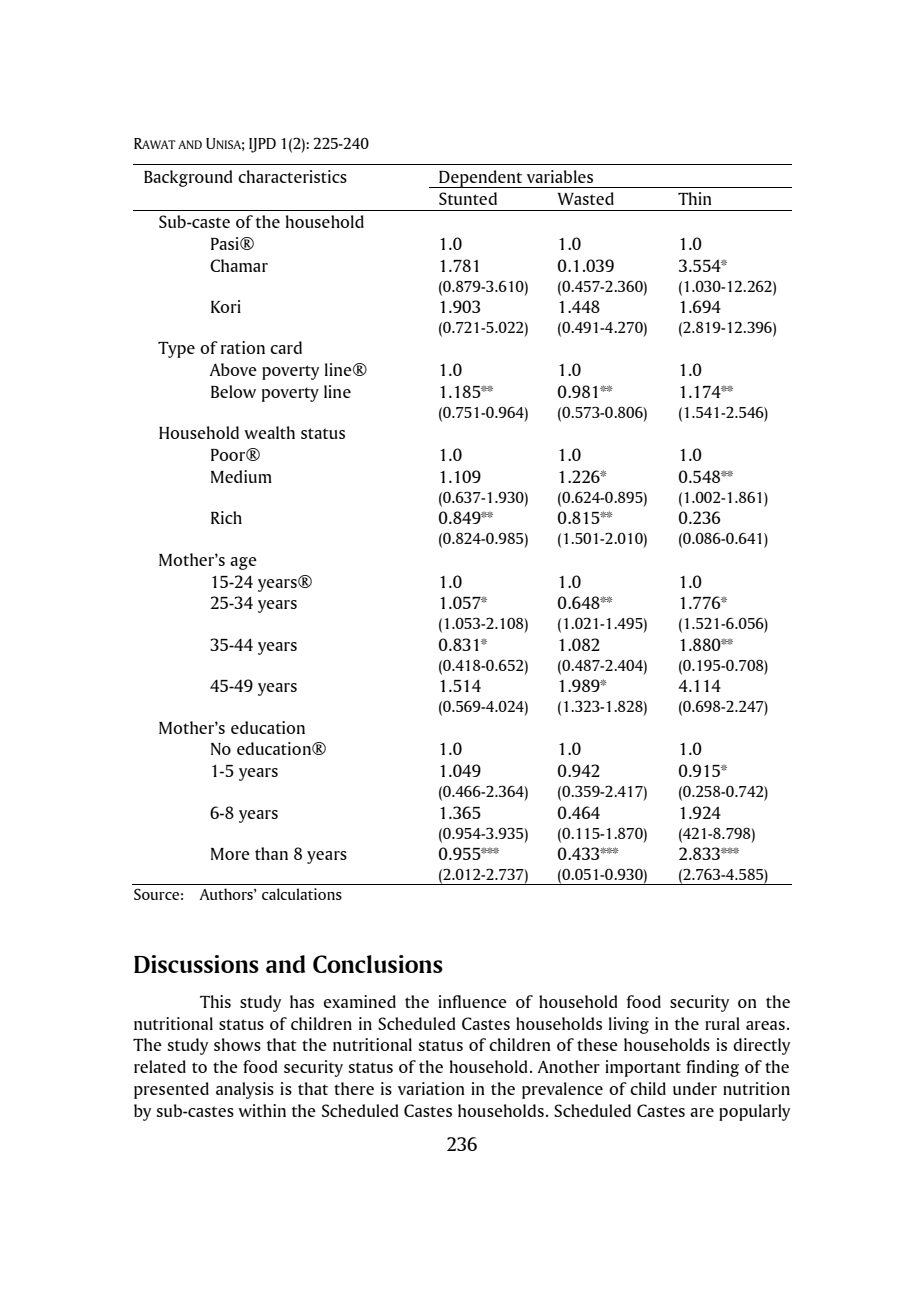  Describe the element at coordinates (722, 1023) in the image. I see `rural` at that location.
